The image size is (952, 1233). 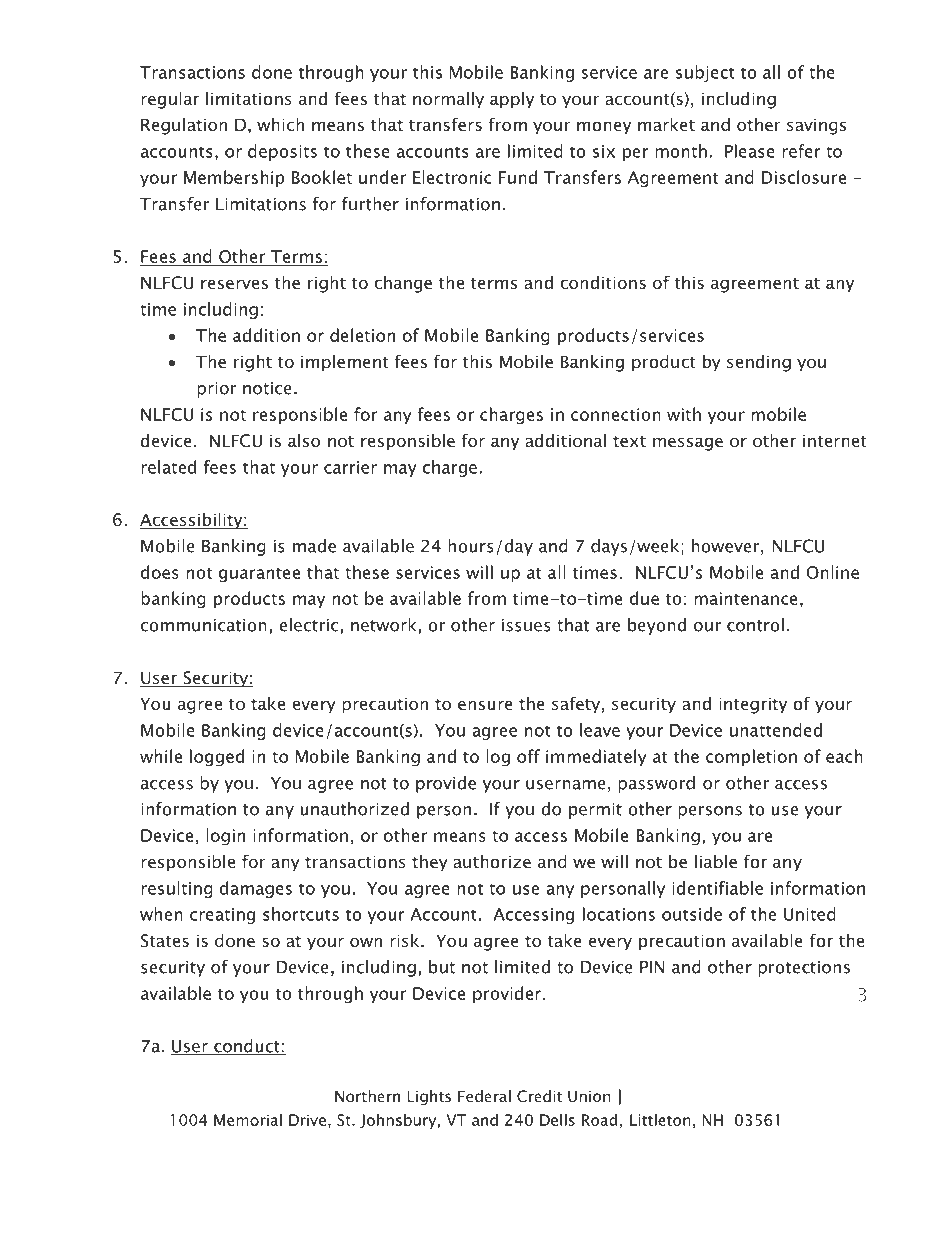 I want to click on which, so click(x=280, y=124).
